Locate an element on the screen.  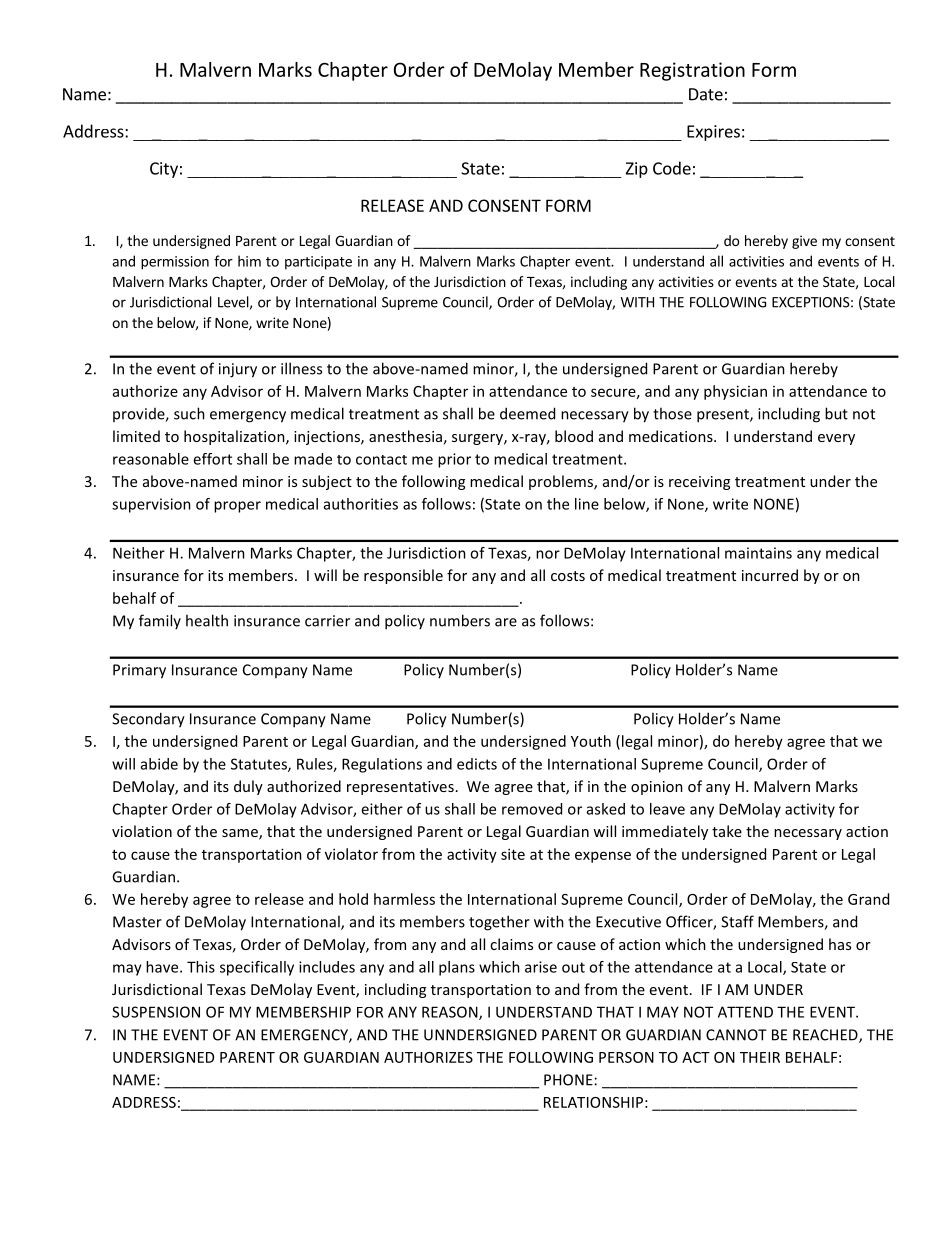
health is located at coordinates (207, 620).
